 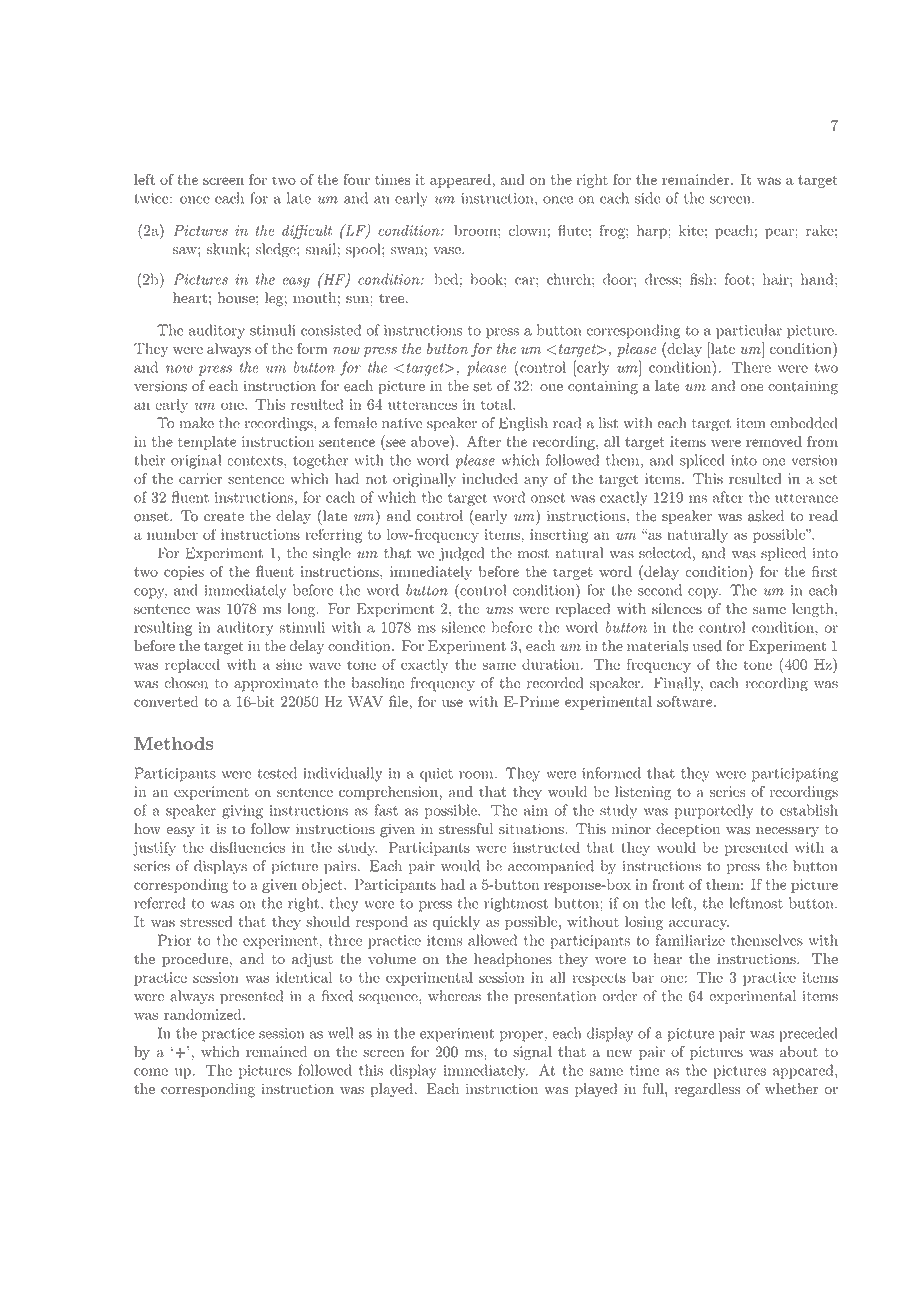 What do you see at coordinates (490, 478) in the document?
I see `included` at bounding box center [490, 478].
